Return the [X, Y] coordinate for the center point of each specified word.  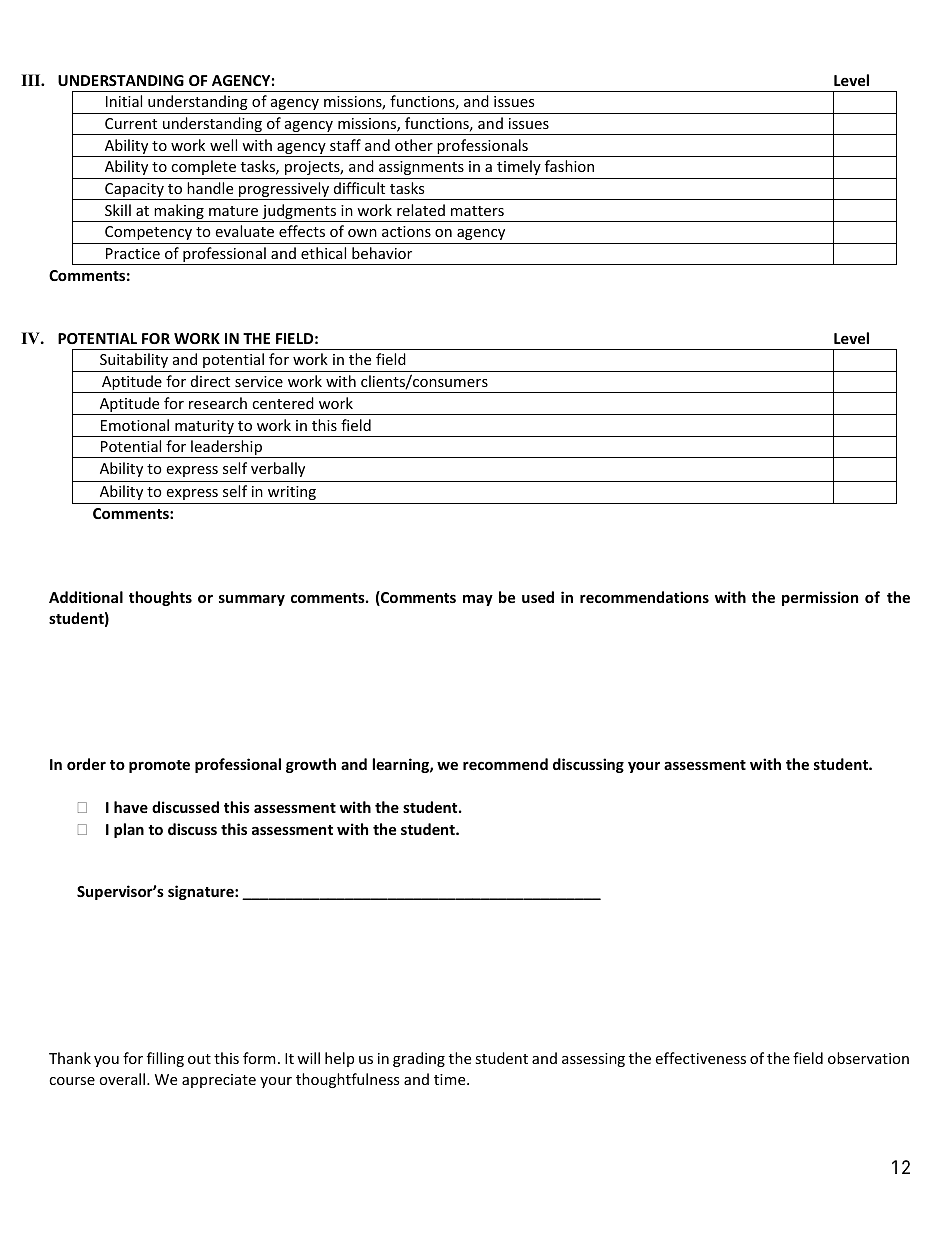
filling [165, 1059]
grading [419, 1059]
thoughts [160, 598]
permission [820, 598]
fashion [569, 166]
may [478, 600]
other [414, 145]
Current [131, 123]
